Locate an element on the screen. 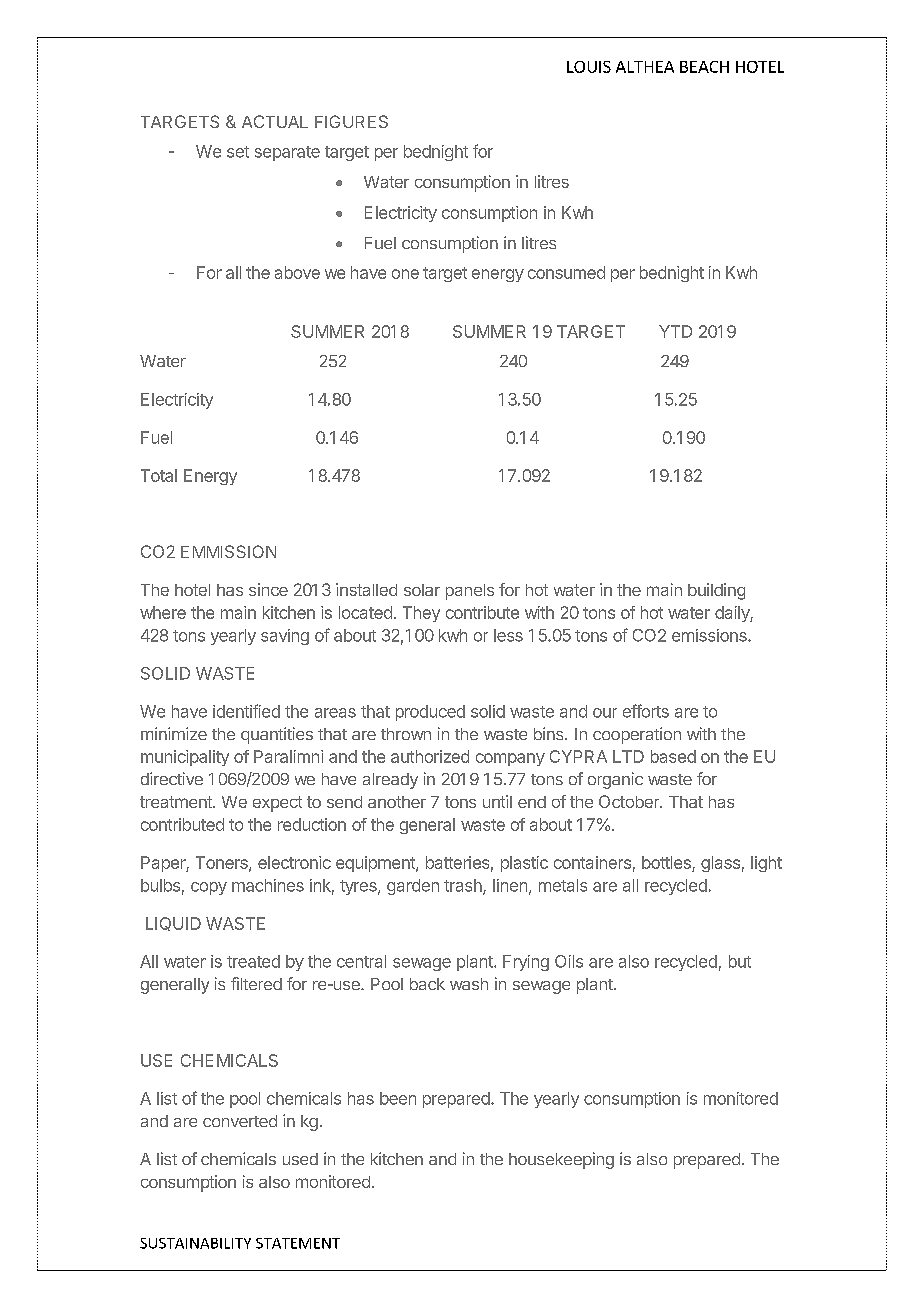  SUSTAINABILITY is located at coordinates (195, 1243).
